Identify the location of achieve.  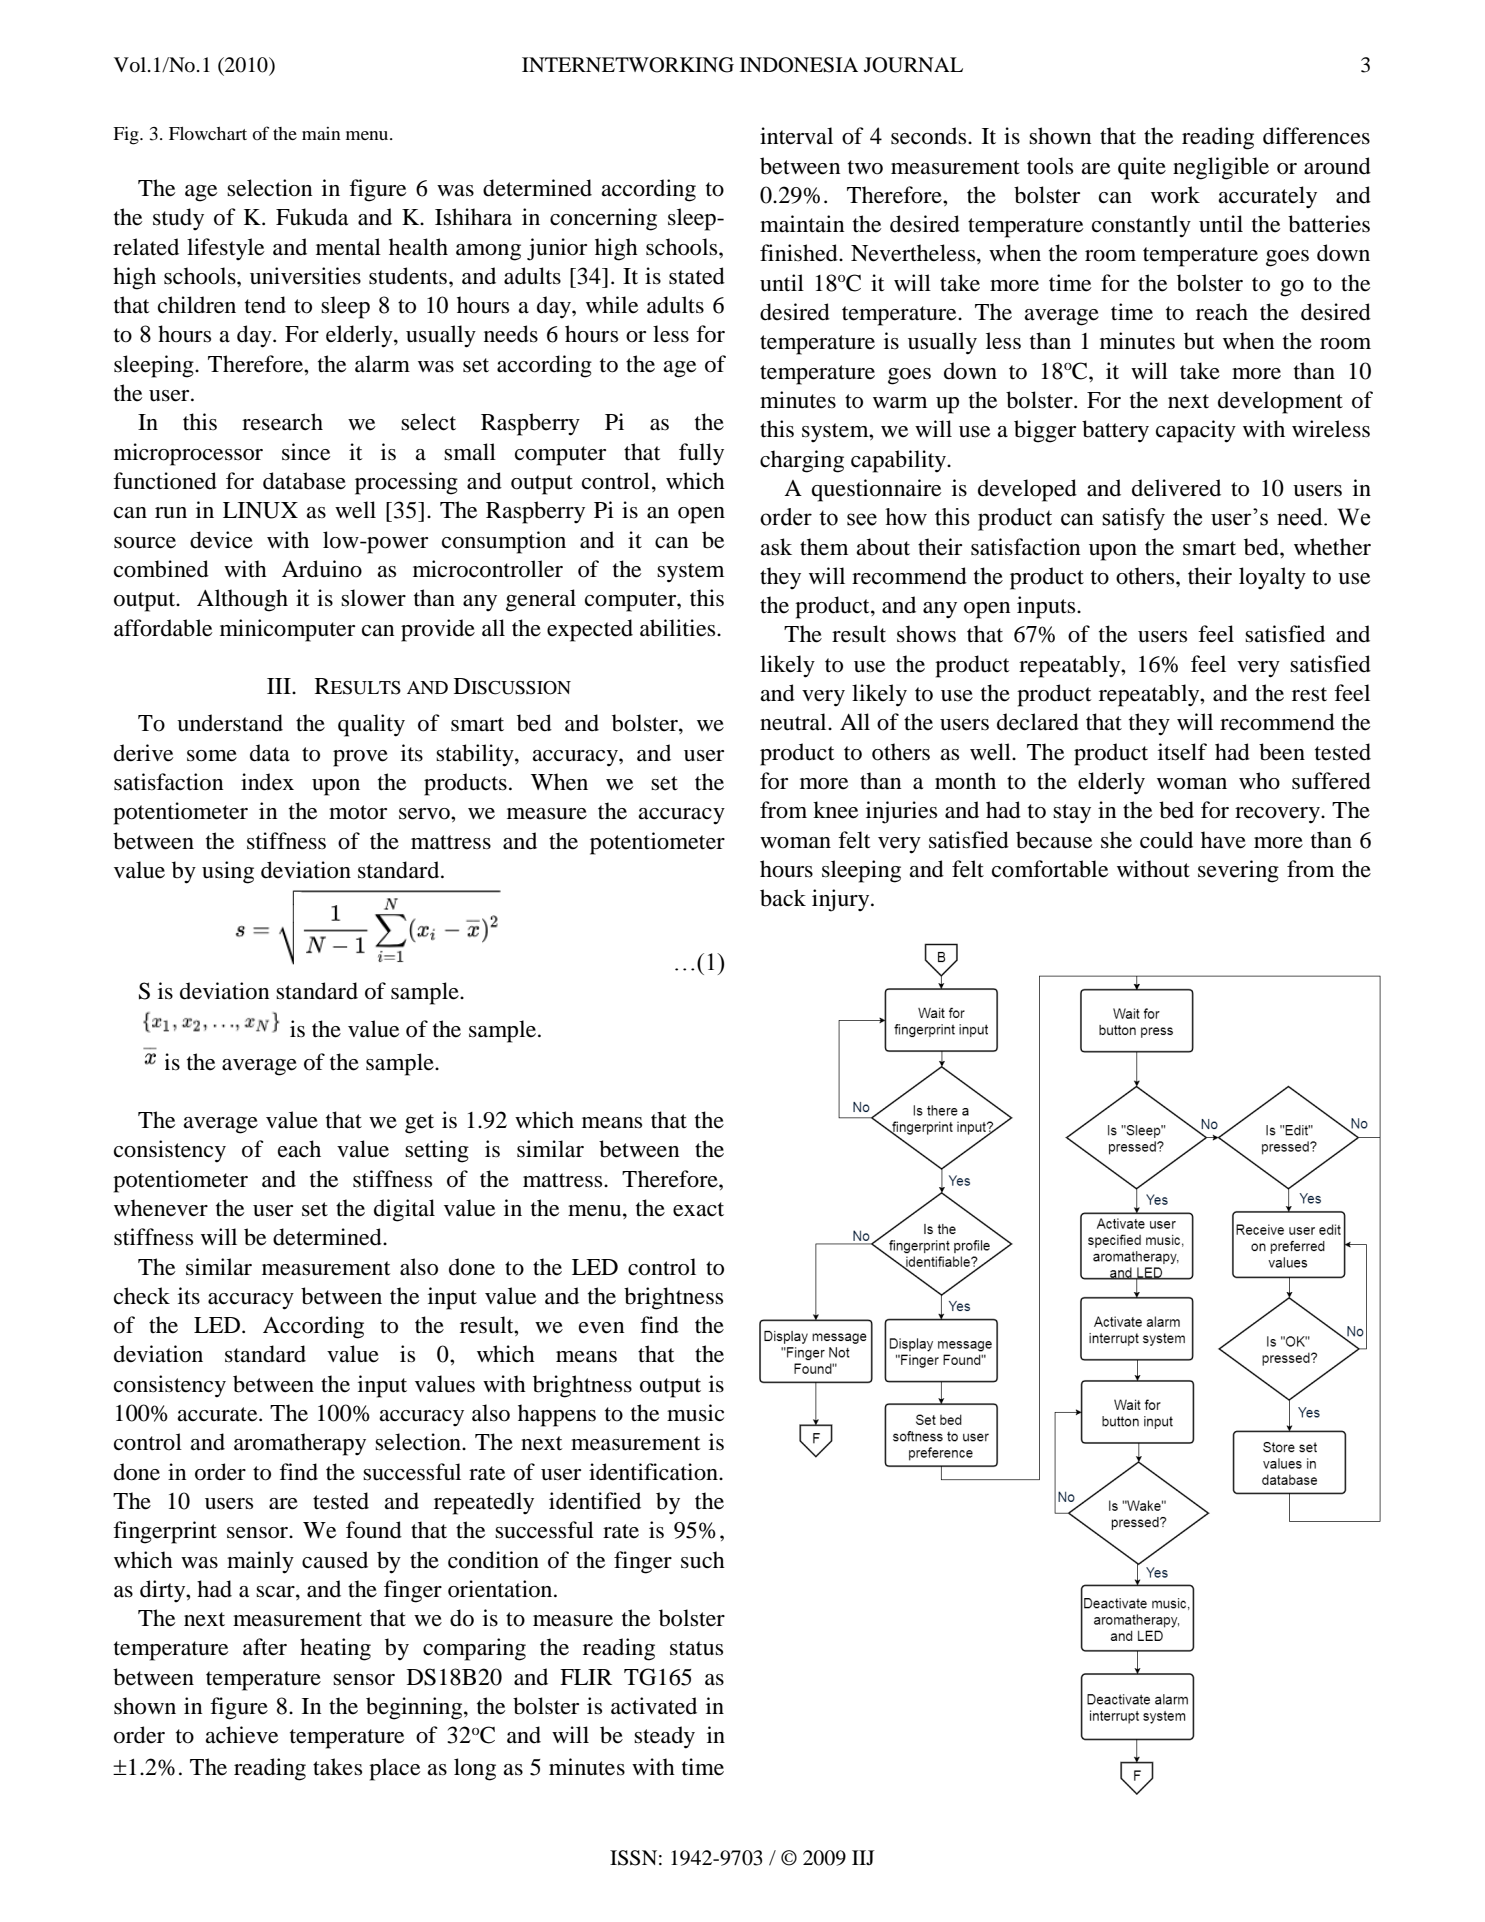
(241, 1735).
